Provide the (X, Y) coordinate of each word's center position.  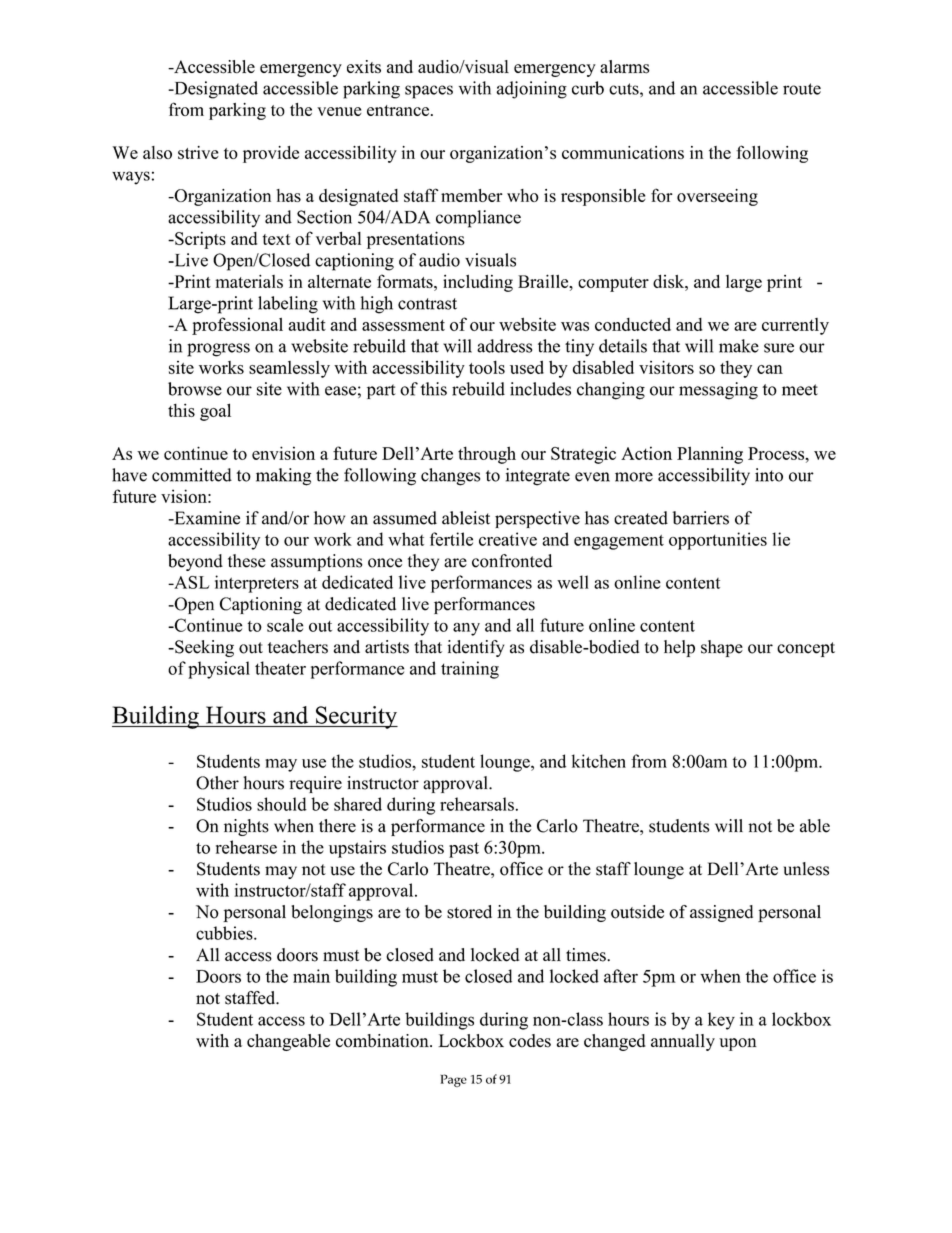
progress (218, 350)
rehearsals (477, 804)
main (311, 976)
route (802, 89)
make (739, 346)
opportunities (718, 541)
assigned (721, 913)
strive (198, 152)
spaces (429, 92)
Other (217, 783)
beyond (195, 562)
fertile (451, 539)
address (504, 346)
